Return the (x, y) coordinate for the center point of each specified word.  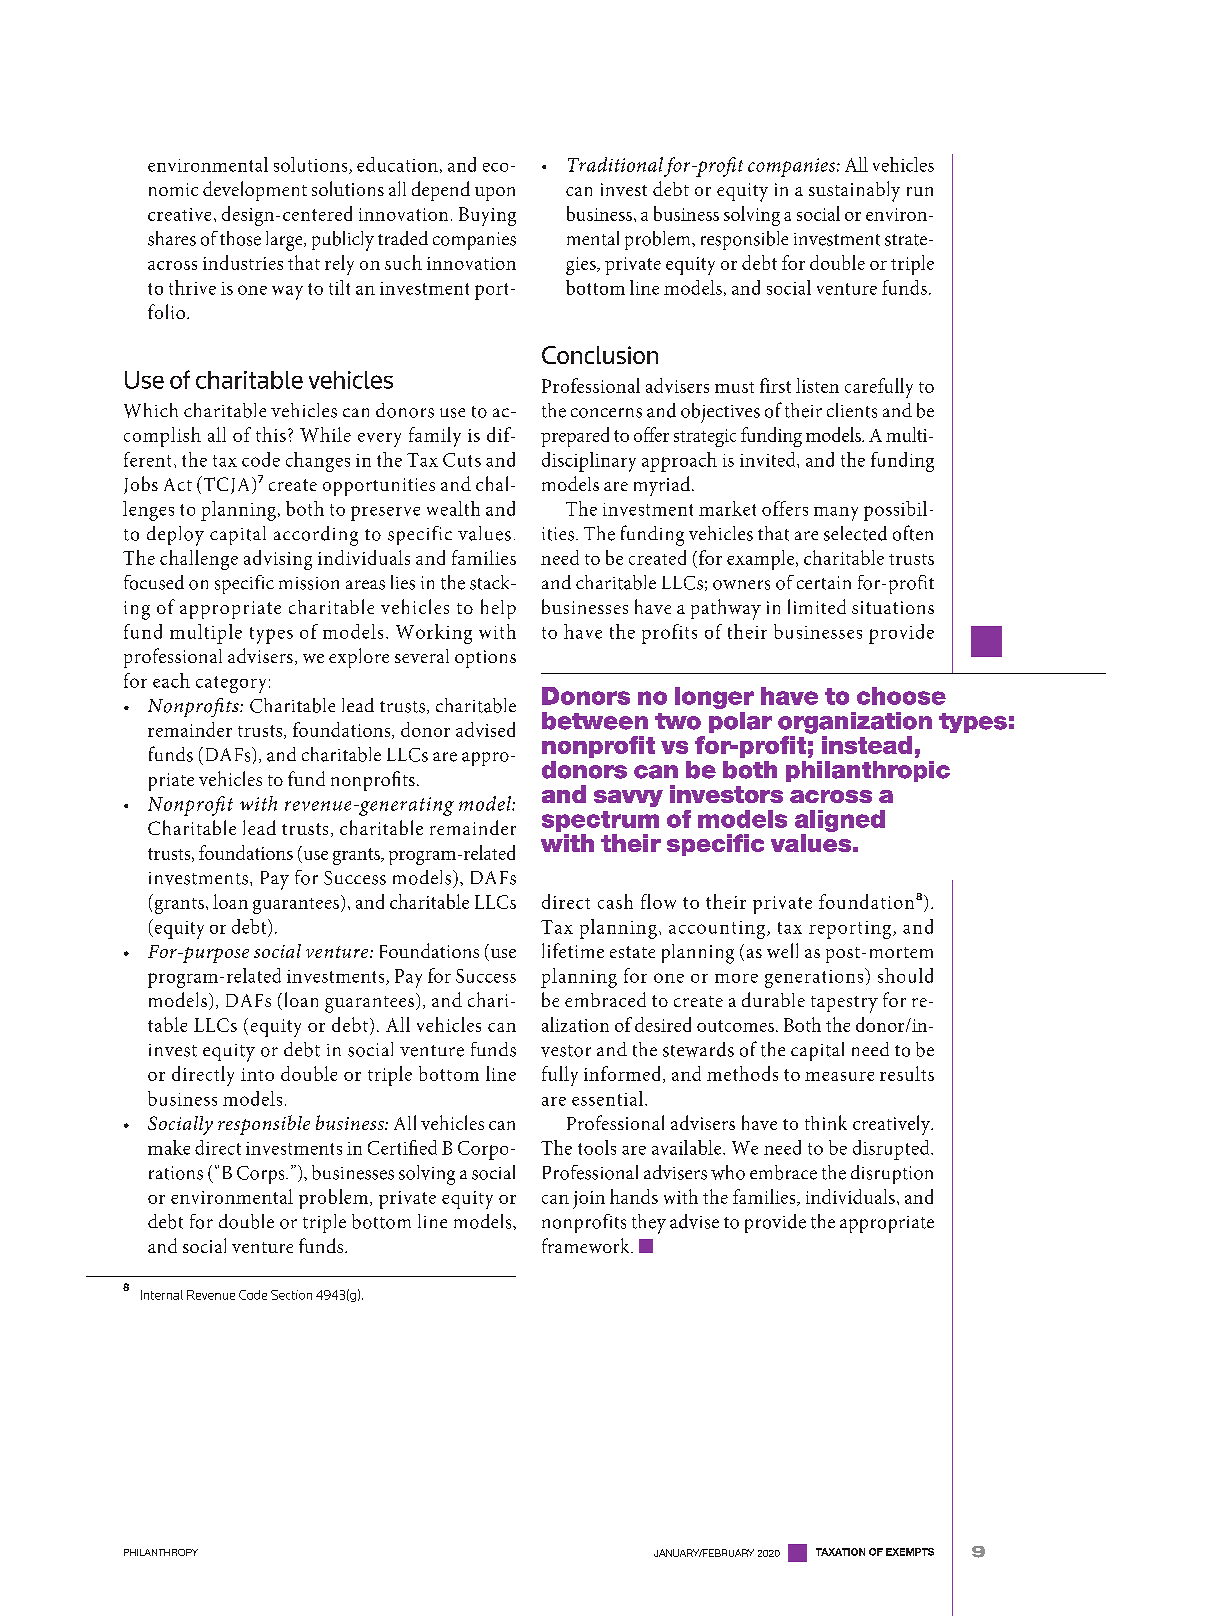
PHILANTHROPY (161, 1552)
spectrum (600, 821)
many (836, 514)
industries (243, 262)
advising (278, 560)
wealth (453, 508)
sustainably (854, 191)
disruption (892, 1174)
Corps (262, 1175)
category (231, 684)
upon (495, 194)
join (589, 1200)
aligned (840, 821)
